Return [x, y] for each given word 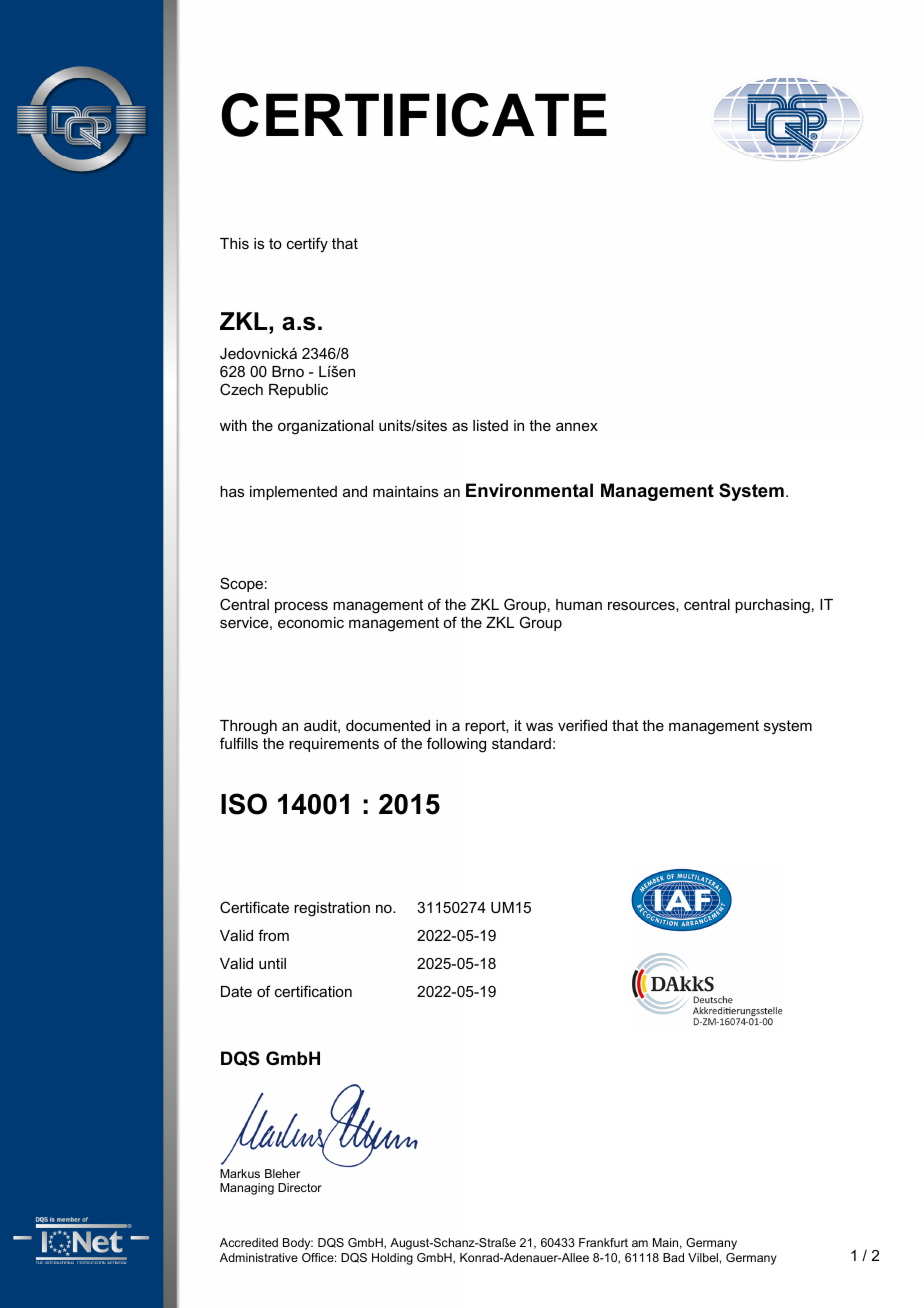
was [539, 726]
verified [582, 725]
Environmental [529, 490]
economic [311, 622]
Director [300, 1187]
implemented [293, 493]
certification [313, 991]
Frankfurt [603, 1242]
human [579, 604]
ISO [244, 804]
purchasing [772, 606]
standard [521, 743]
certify [307, 245]
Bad [673, 1257]
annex [577, 426]
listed [490, 425]
